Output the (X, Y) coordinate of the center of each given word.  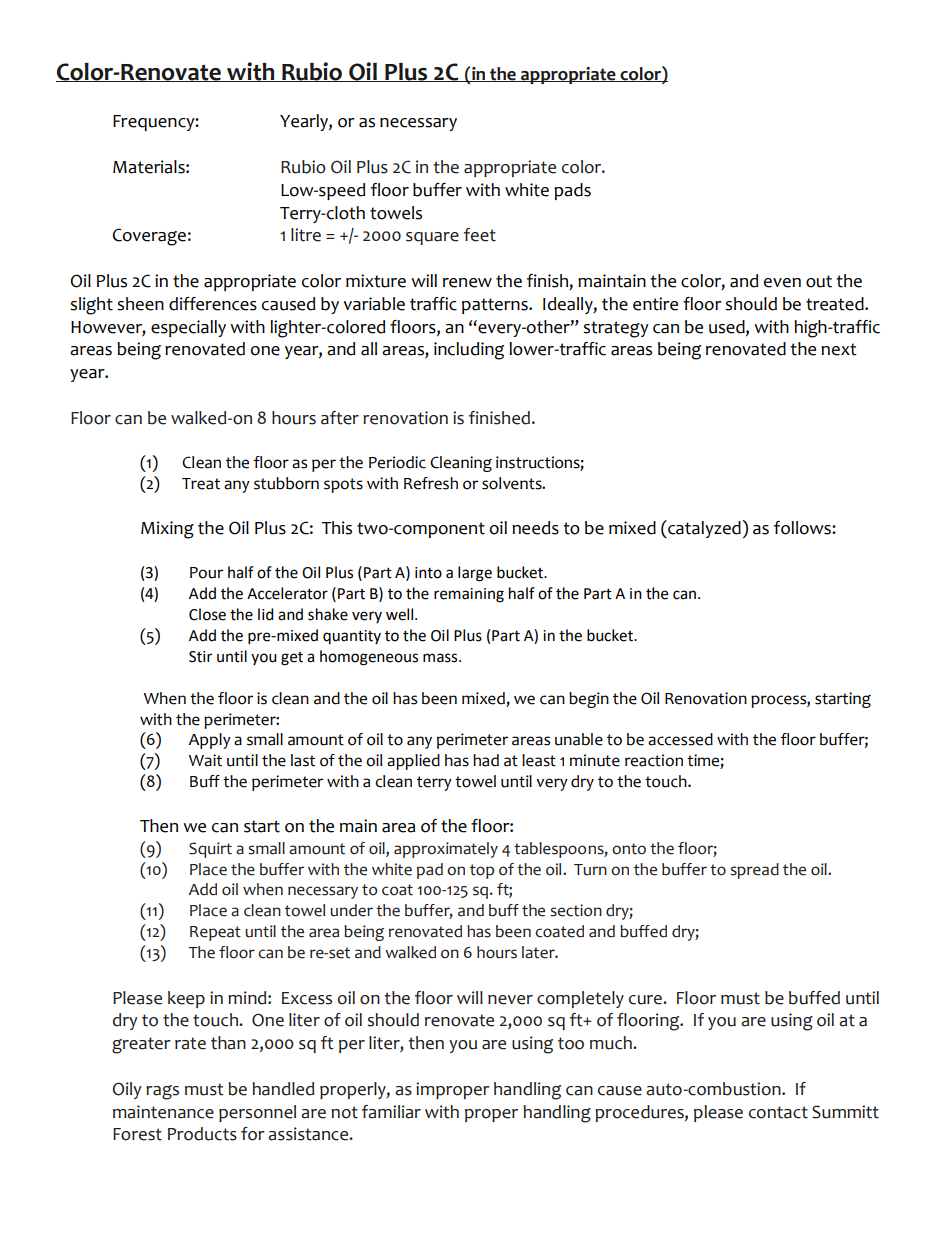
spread (754, 871)
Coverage (149, 237)
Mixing (167, 530)
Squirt (210, 850)
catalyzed (703, 529)
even (782, 283)
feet (480, 235)
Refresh (431, 483)
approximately (446, 850)
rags (162, 1092)
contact (778, 1112)
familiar (391, 1112)
